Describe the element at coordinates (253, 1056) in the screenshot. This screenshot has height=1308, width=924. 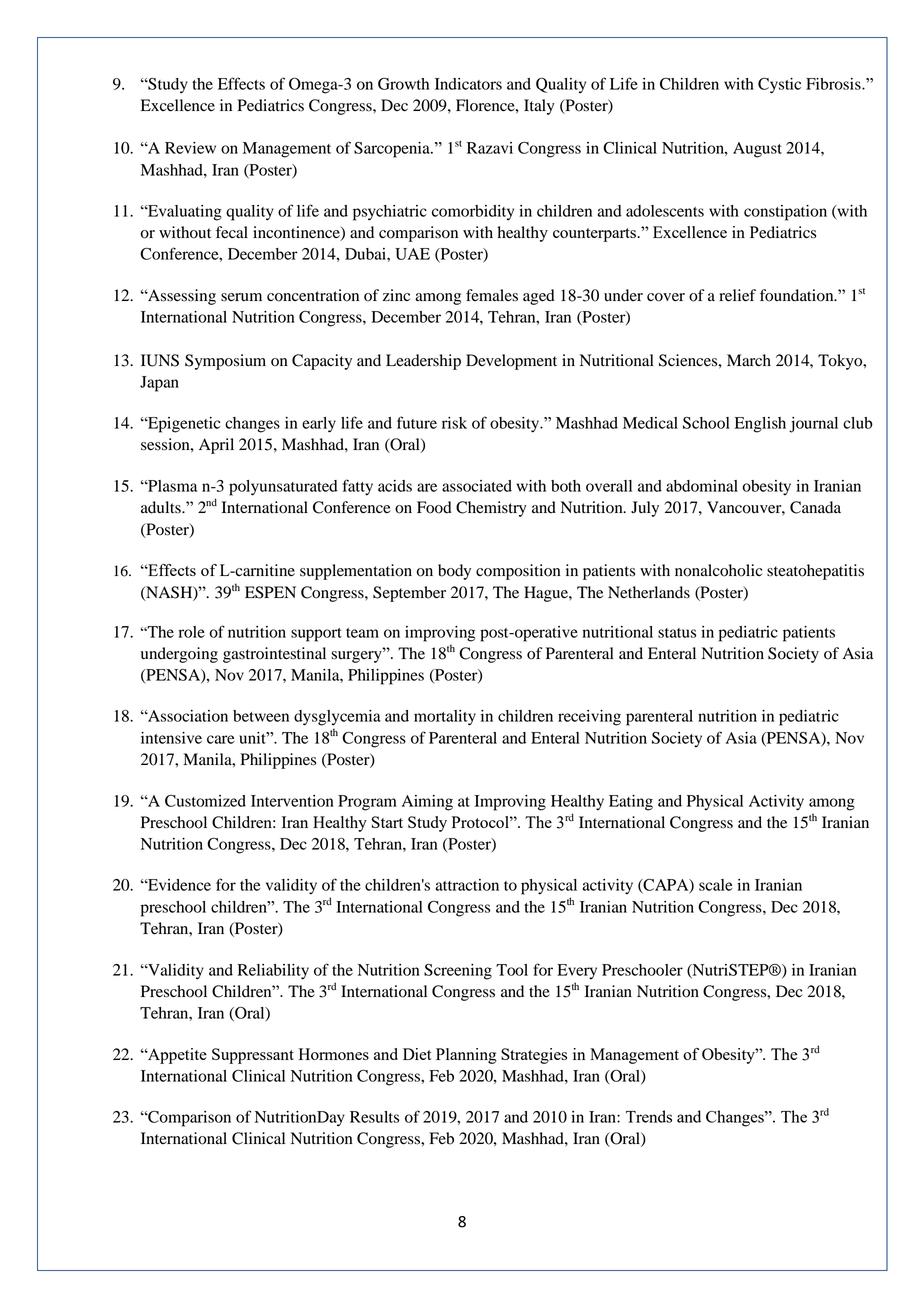
I see `Suppressant` at that location.
